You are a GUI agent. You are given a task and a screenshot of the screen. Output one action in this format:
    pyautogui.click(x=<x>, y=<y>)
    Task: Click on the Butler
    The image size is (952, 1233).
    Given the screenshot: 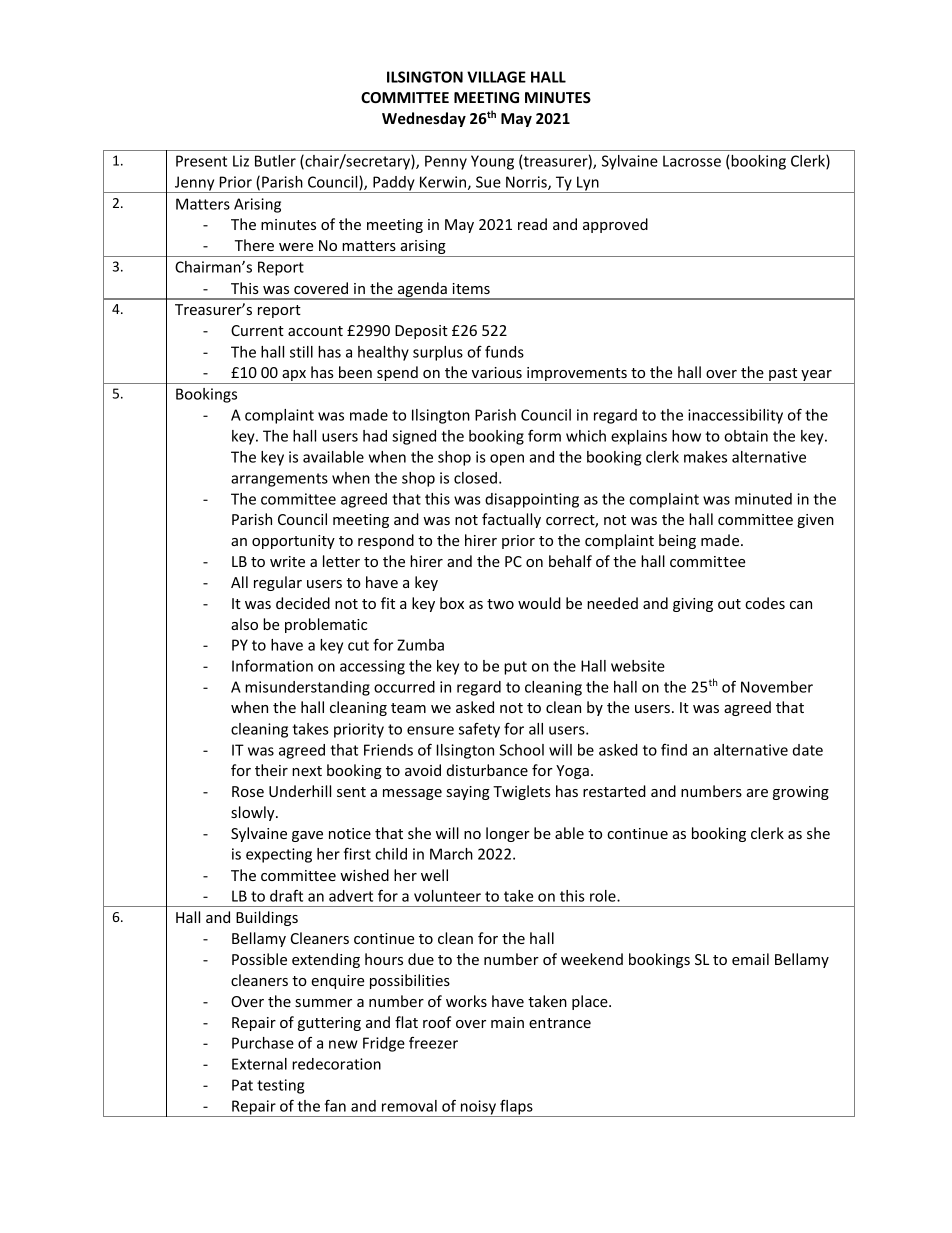 What is the action you would take?
    pyautogui.click(x=275, y=161)
